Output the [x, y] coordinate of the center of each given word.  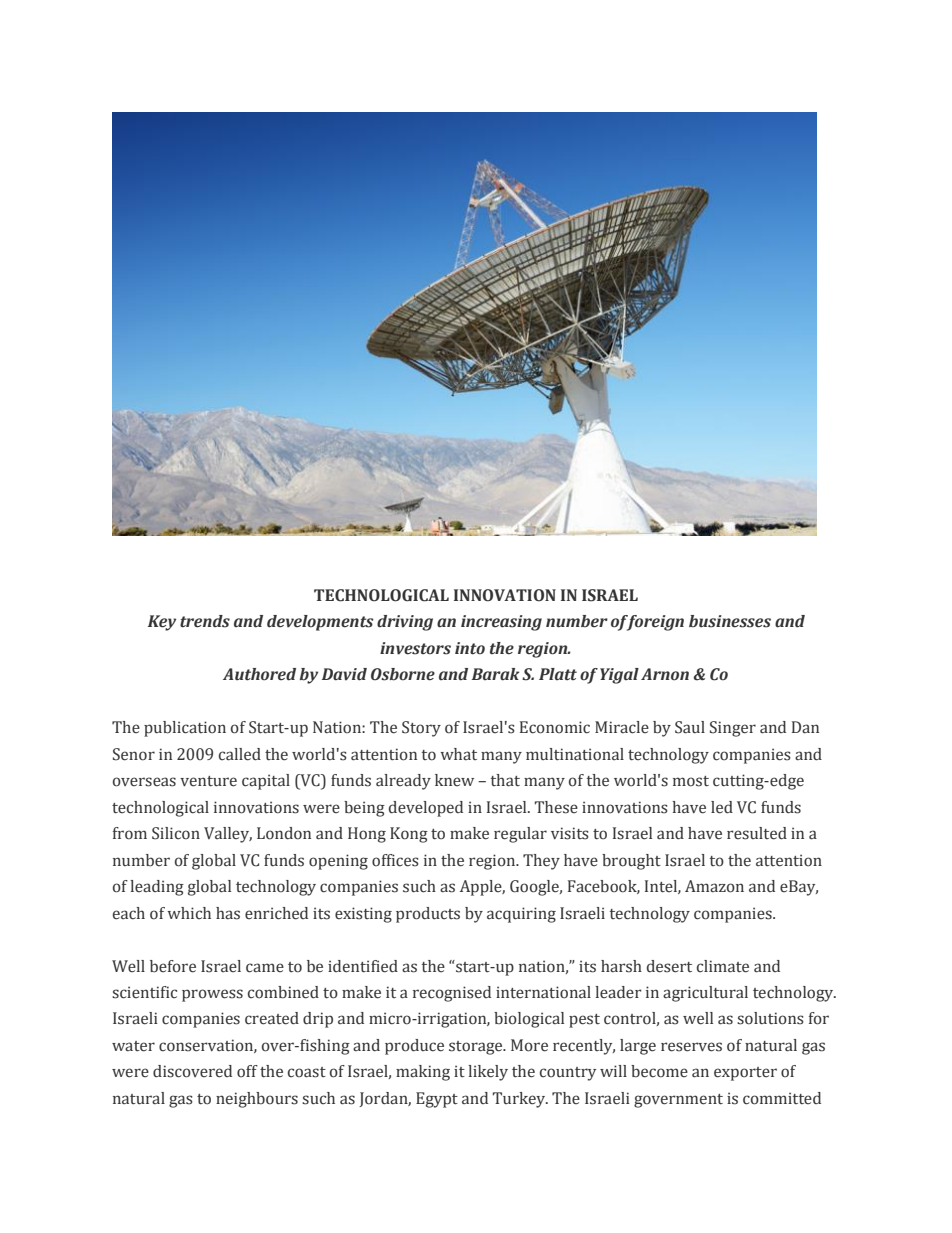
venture [208, 781]
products [428, 915]
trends [205, 621]
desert [669, 966]
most [691, 781]
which [189, 913]
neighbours [257, 1100]
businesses [730, 621]
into [470, 648]
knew [454, 780]
